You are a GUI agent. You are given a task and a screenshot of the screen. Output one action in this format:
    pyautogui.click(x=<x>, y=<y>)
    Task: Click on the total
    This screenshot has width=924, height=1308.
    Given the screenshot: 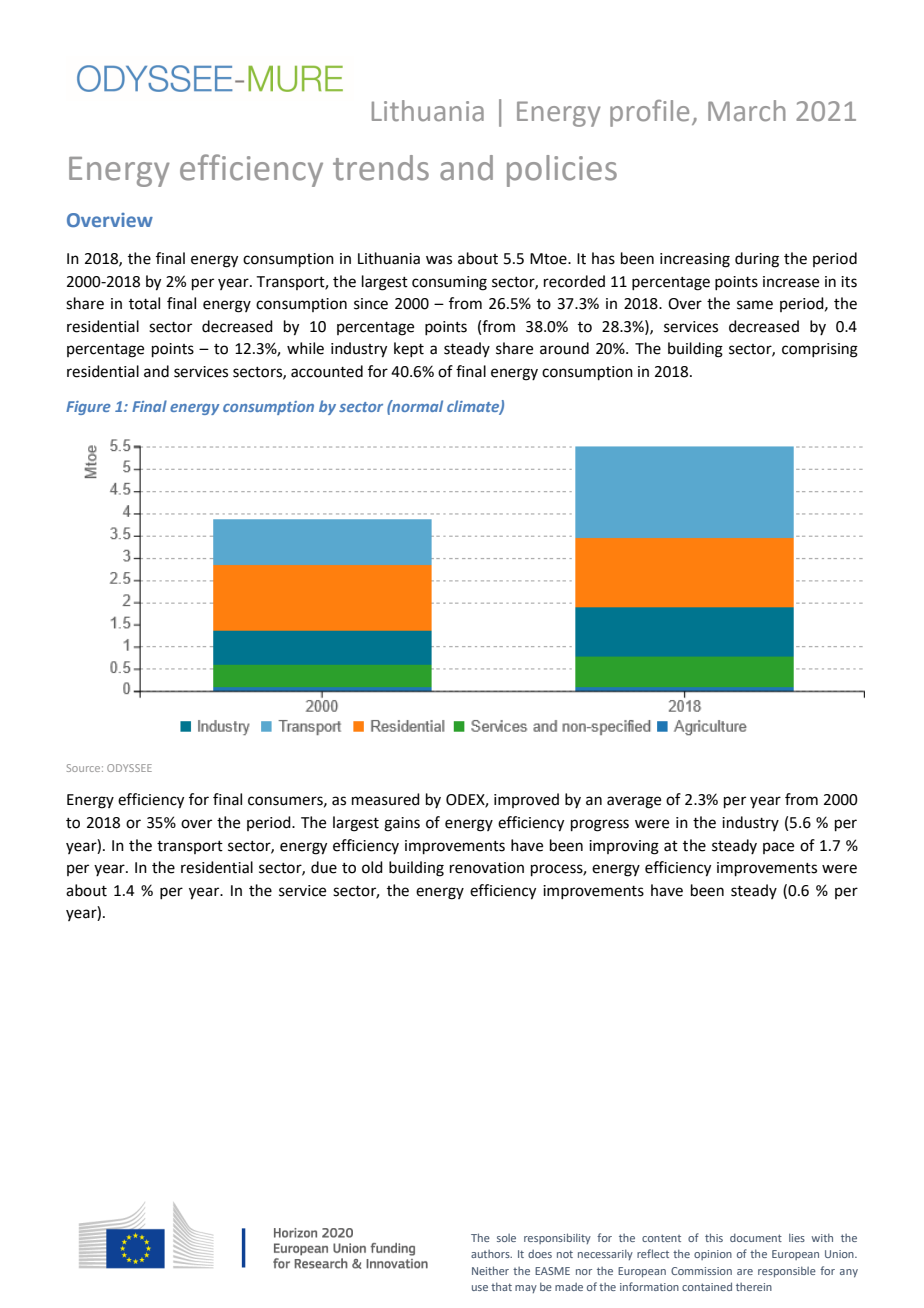 What is the action you would take?
    pyautogui.click(x=144, y=303)
